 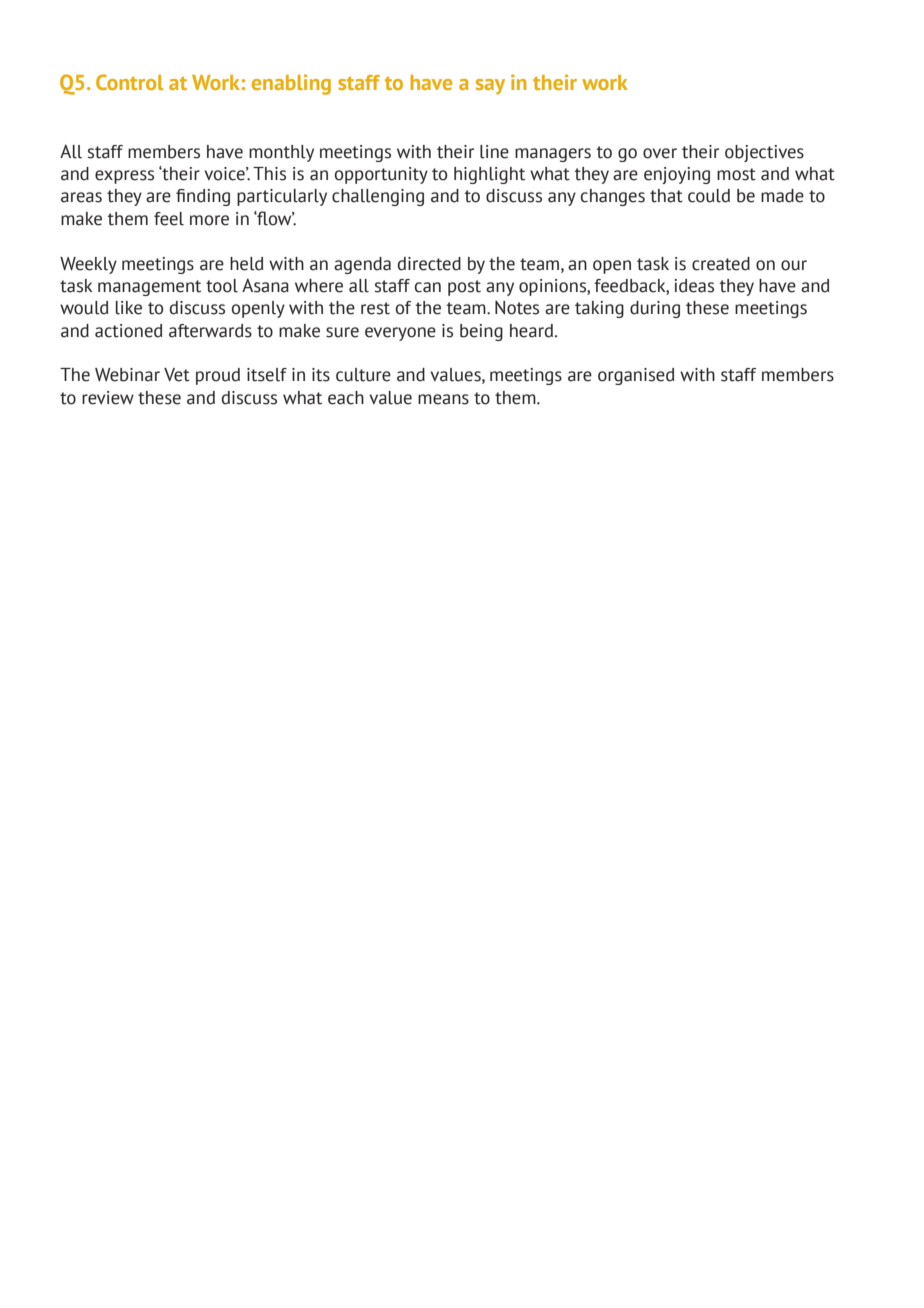 What do you see at coordinates (655, 309) in the document?
I see `during` at bounding box center [655, 309].
